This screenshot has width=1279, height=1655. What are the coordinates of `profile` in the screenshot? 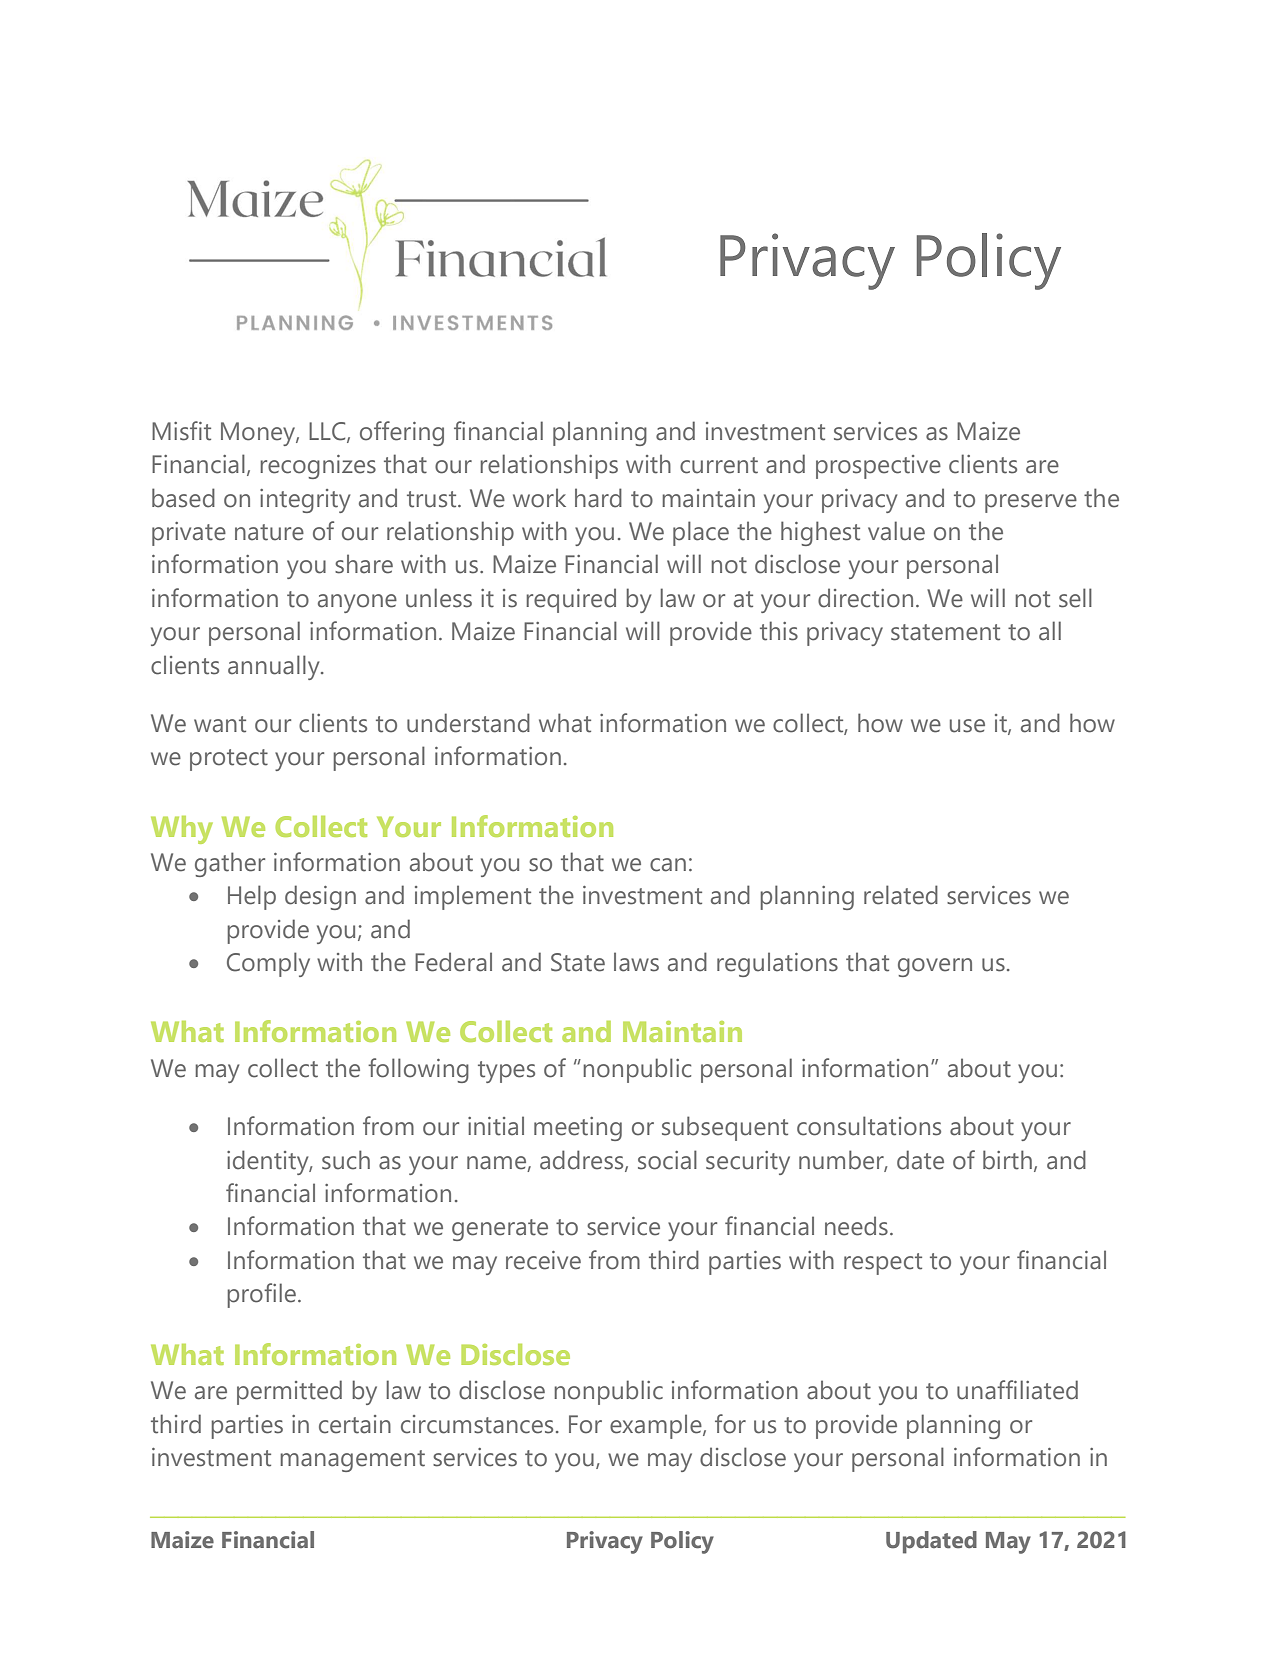 It's located at (261, 1295).
